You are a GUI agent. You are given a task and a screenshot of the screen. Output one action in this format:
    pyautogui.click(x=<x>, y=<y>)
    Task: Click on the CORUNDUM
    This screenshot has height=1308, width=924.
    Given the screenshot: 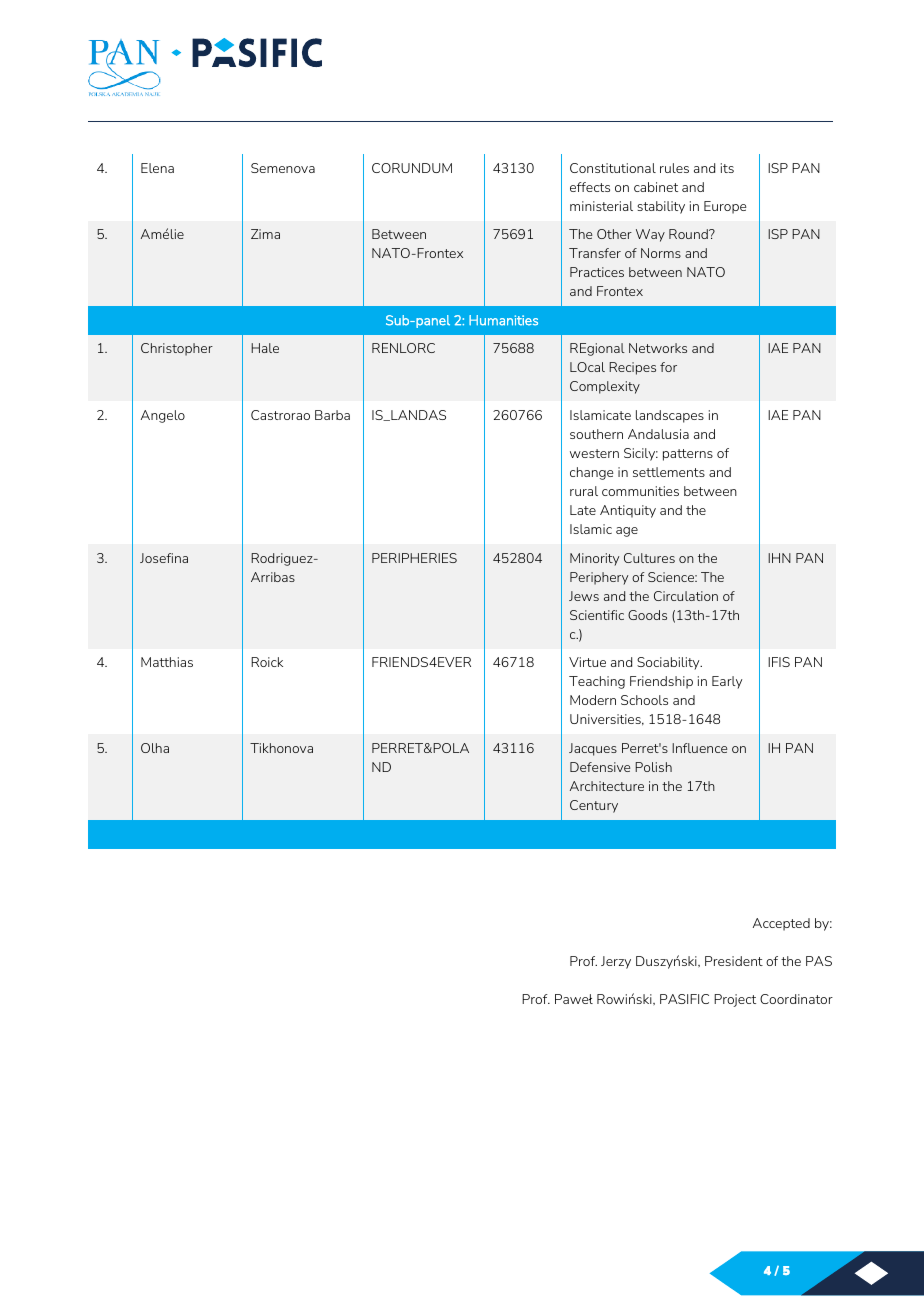 What is the action you would take?
    pyautogui.click(x=412, y=168)
